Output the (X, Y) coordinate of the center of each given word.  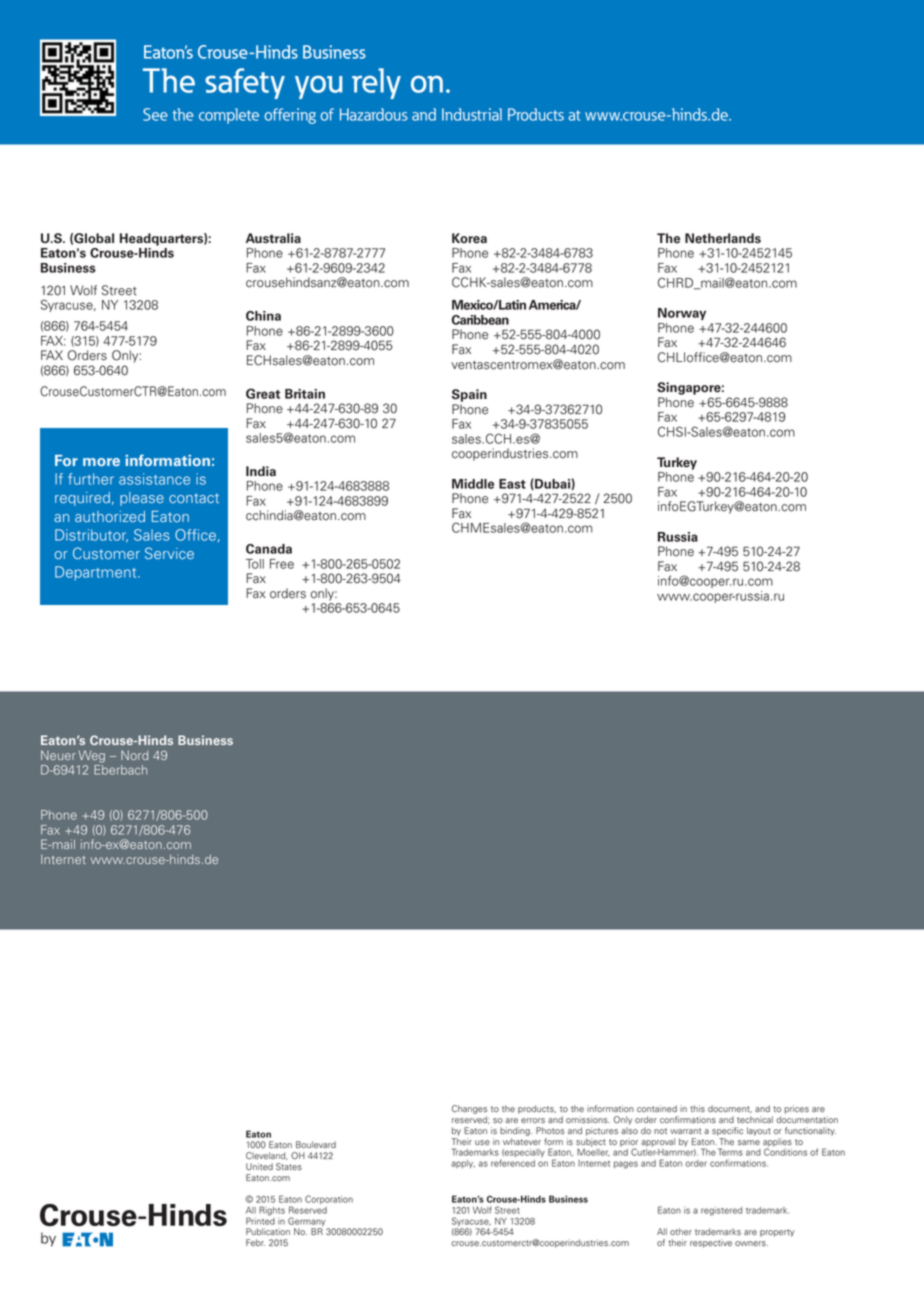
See (155, 114)
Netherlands (723, 238)
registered (721, 1211)
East (512, 484)
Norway (682, 314)
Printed (260, 1220)
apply (463, 1164)
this (697, 1109)
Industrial (472, 114)
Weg (91, 756)
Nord (134, 755)
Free (282, 564)
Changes (469, 1111)
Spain (469, 395)
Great (263, 393)
